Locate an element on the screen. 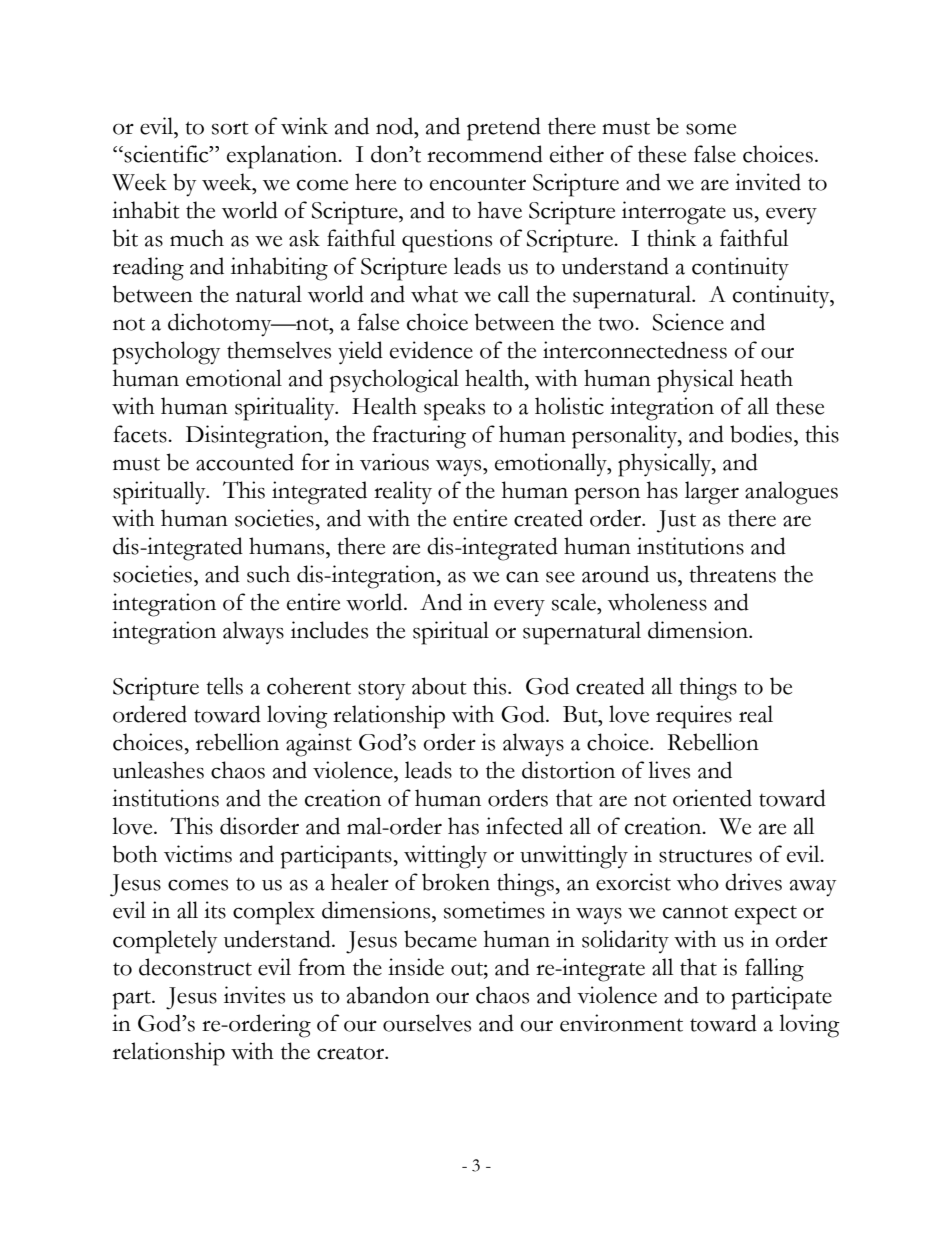  ourselves is located at coordinates (427, 1023).
